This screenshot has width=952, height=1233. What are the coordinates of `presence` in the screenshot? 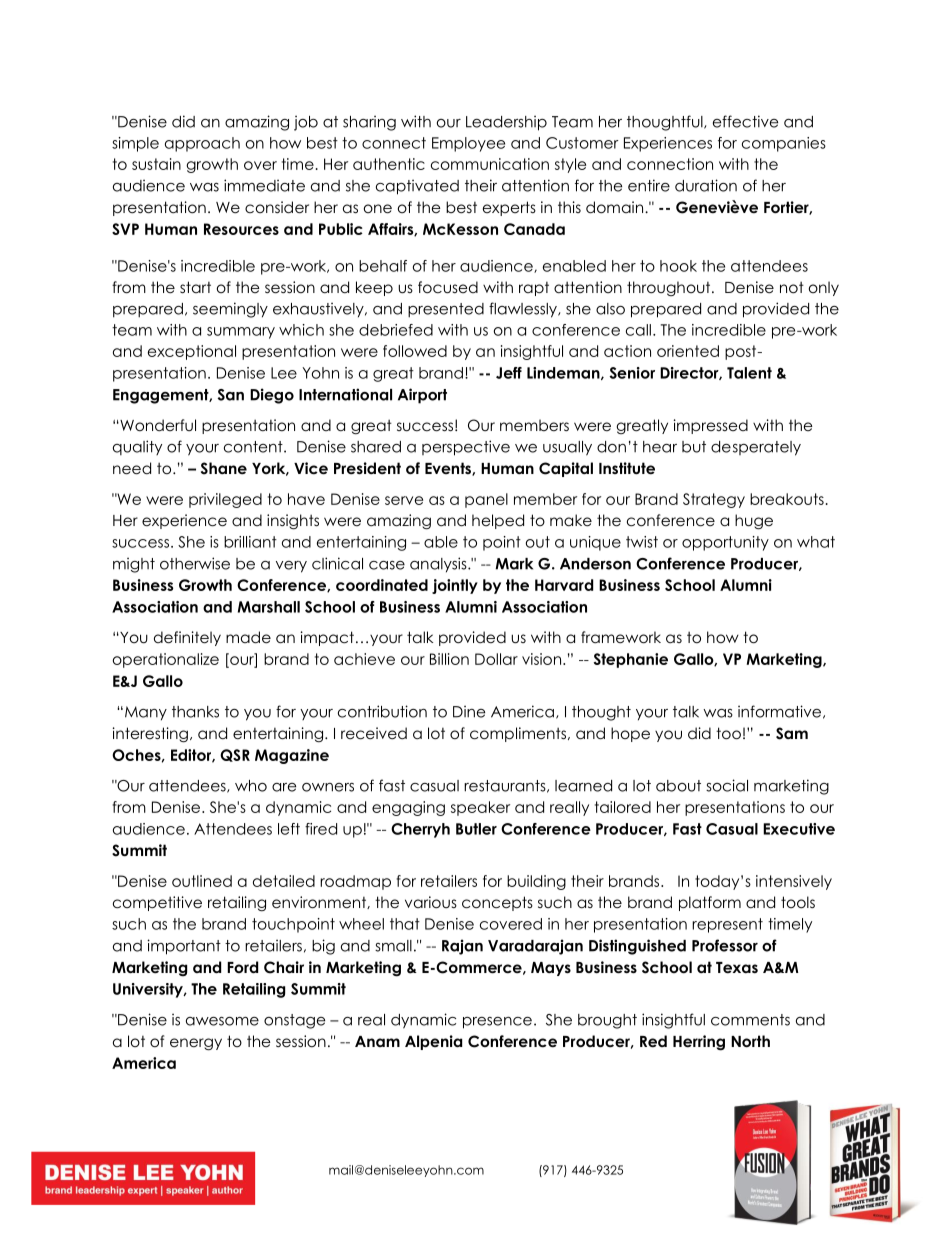 It's located at (497, 1023).
